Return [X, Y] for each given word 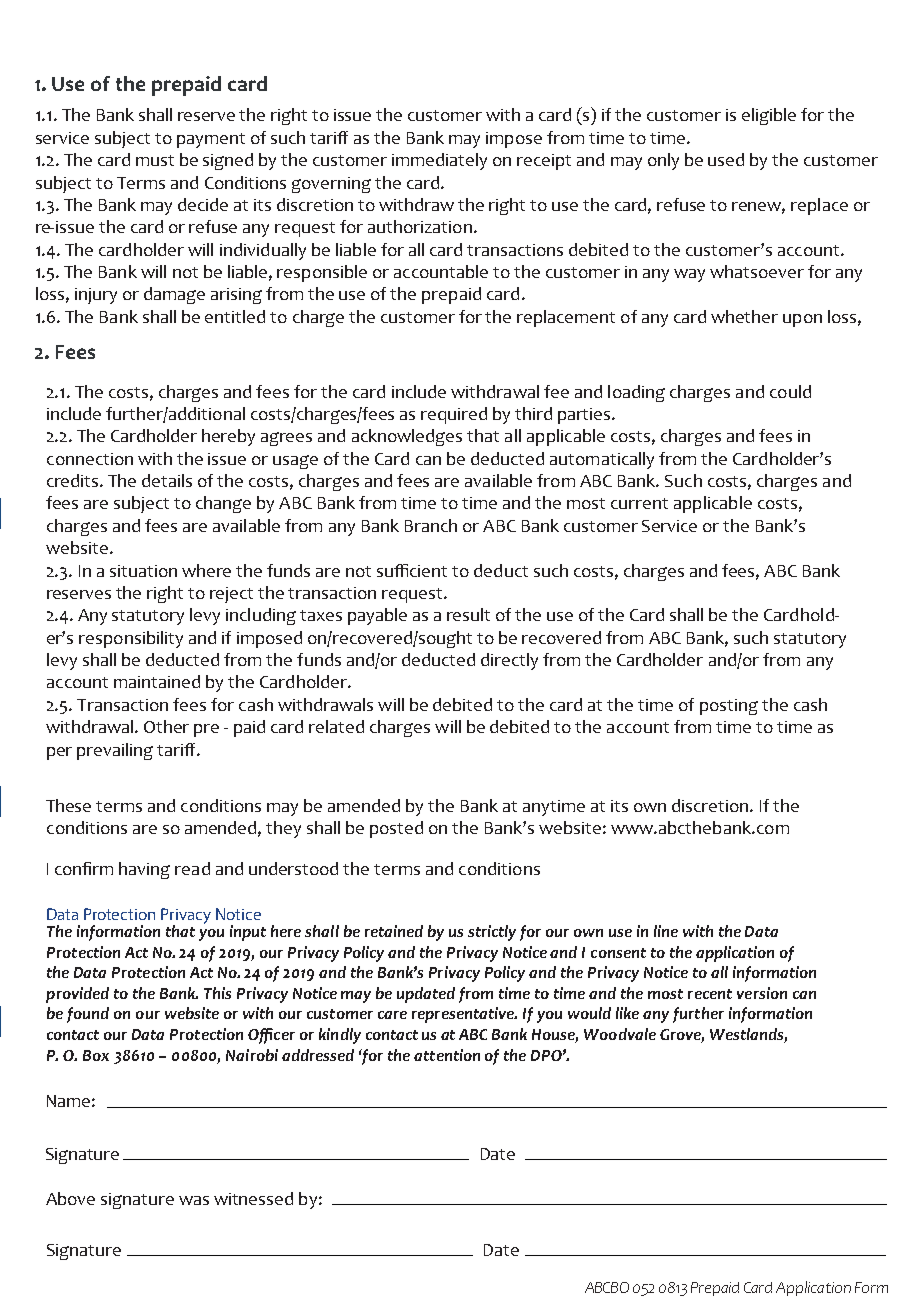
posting [729, 707]
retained [394, 931]
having [144, 870]
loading [636, 393]
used [726, 159]
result [468, 614]
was [194, 1200]
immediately [439, 161]
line [666, 931]
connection [90, 459]
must [155, 160]
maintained [157, 681]
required [454, 415]
